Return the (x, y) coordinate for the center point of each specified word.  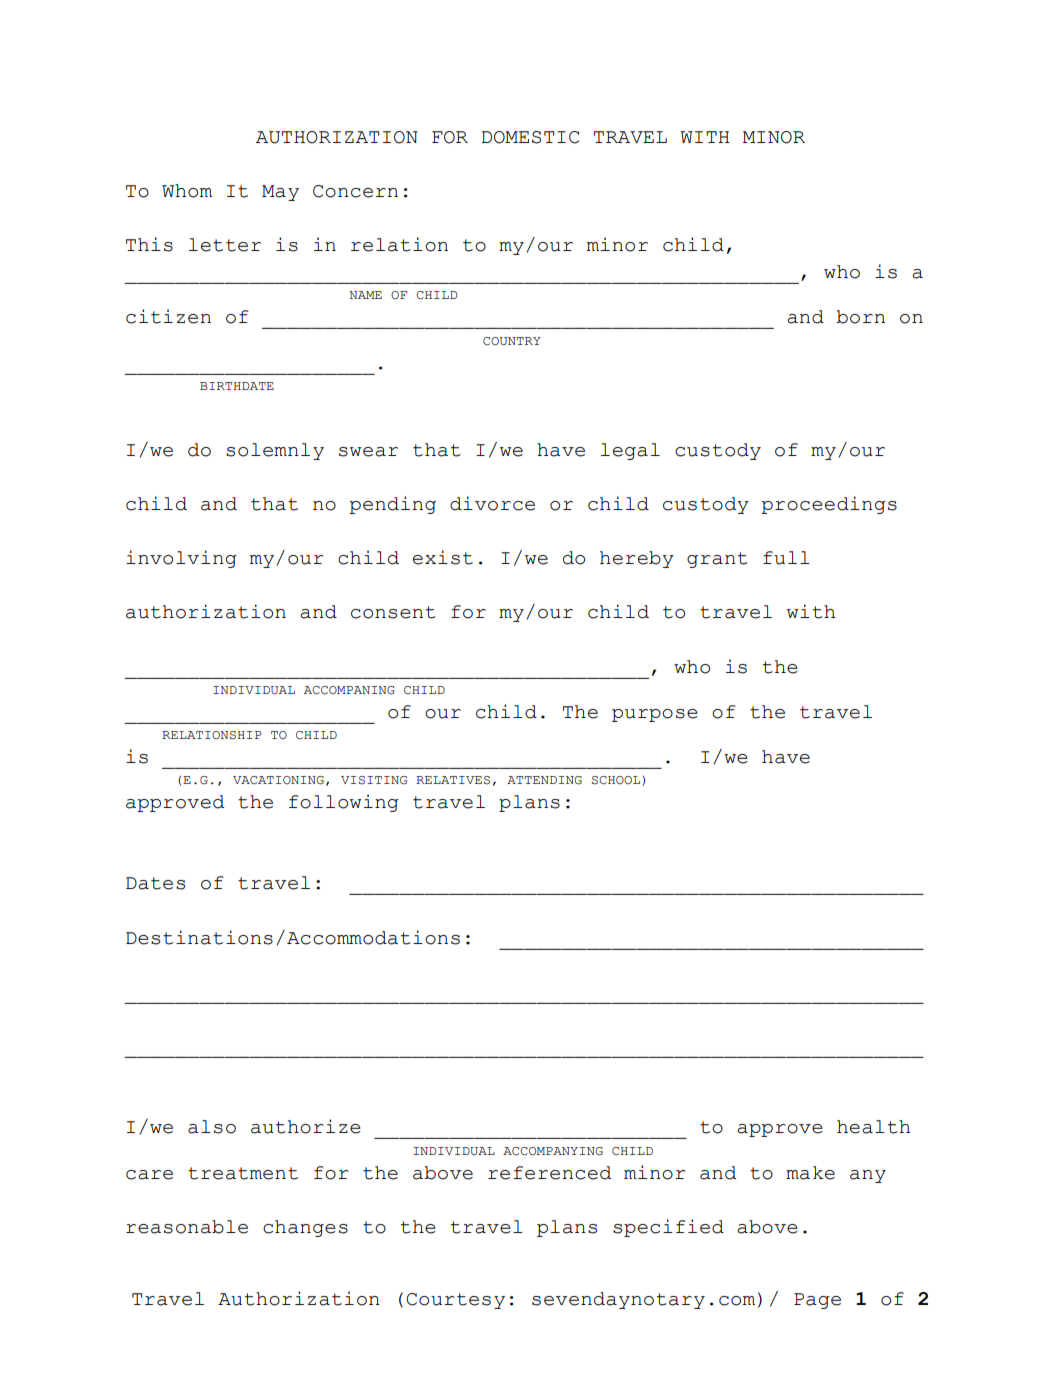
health (874, 1127)
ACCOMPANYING (553, 1151)
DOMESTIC (530, 137)
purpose (655, 715)
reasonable (187, 1227)
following (344, 803)
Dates (155, 883)
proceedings (829, 505)
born (860, 317)
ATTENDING (544, 780)
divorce (492, 503)
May (280, 193)
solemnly (275, 451)
